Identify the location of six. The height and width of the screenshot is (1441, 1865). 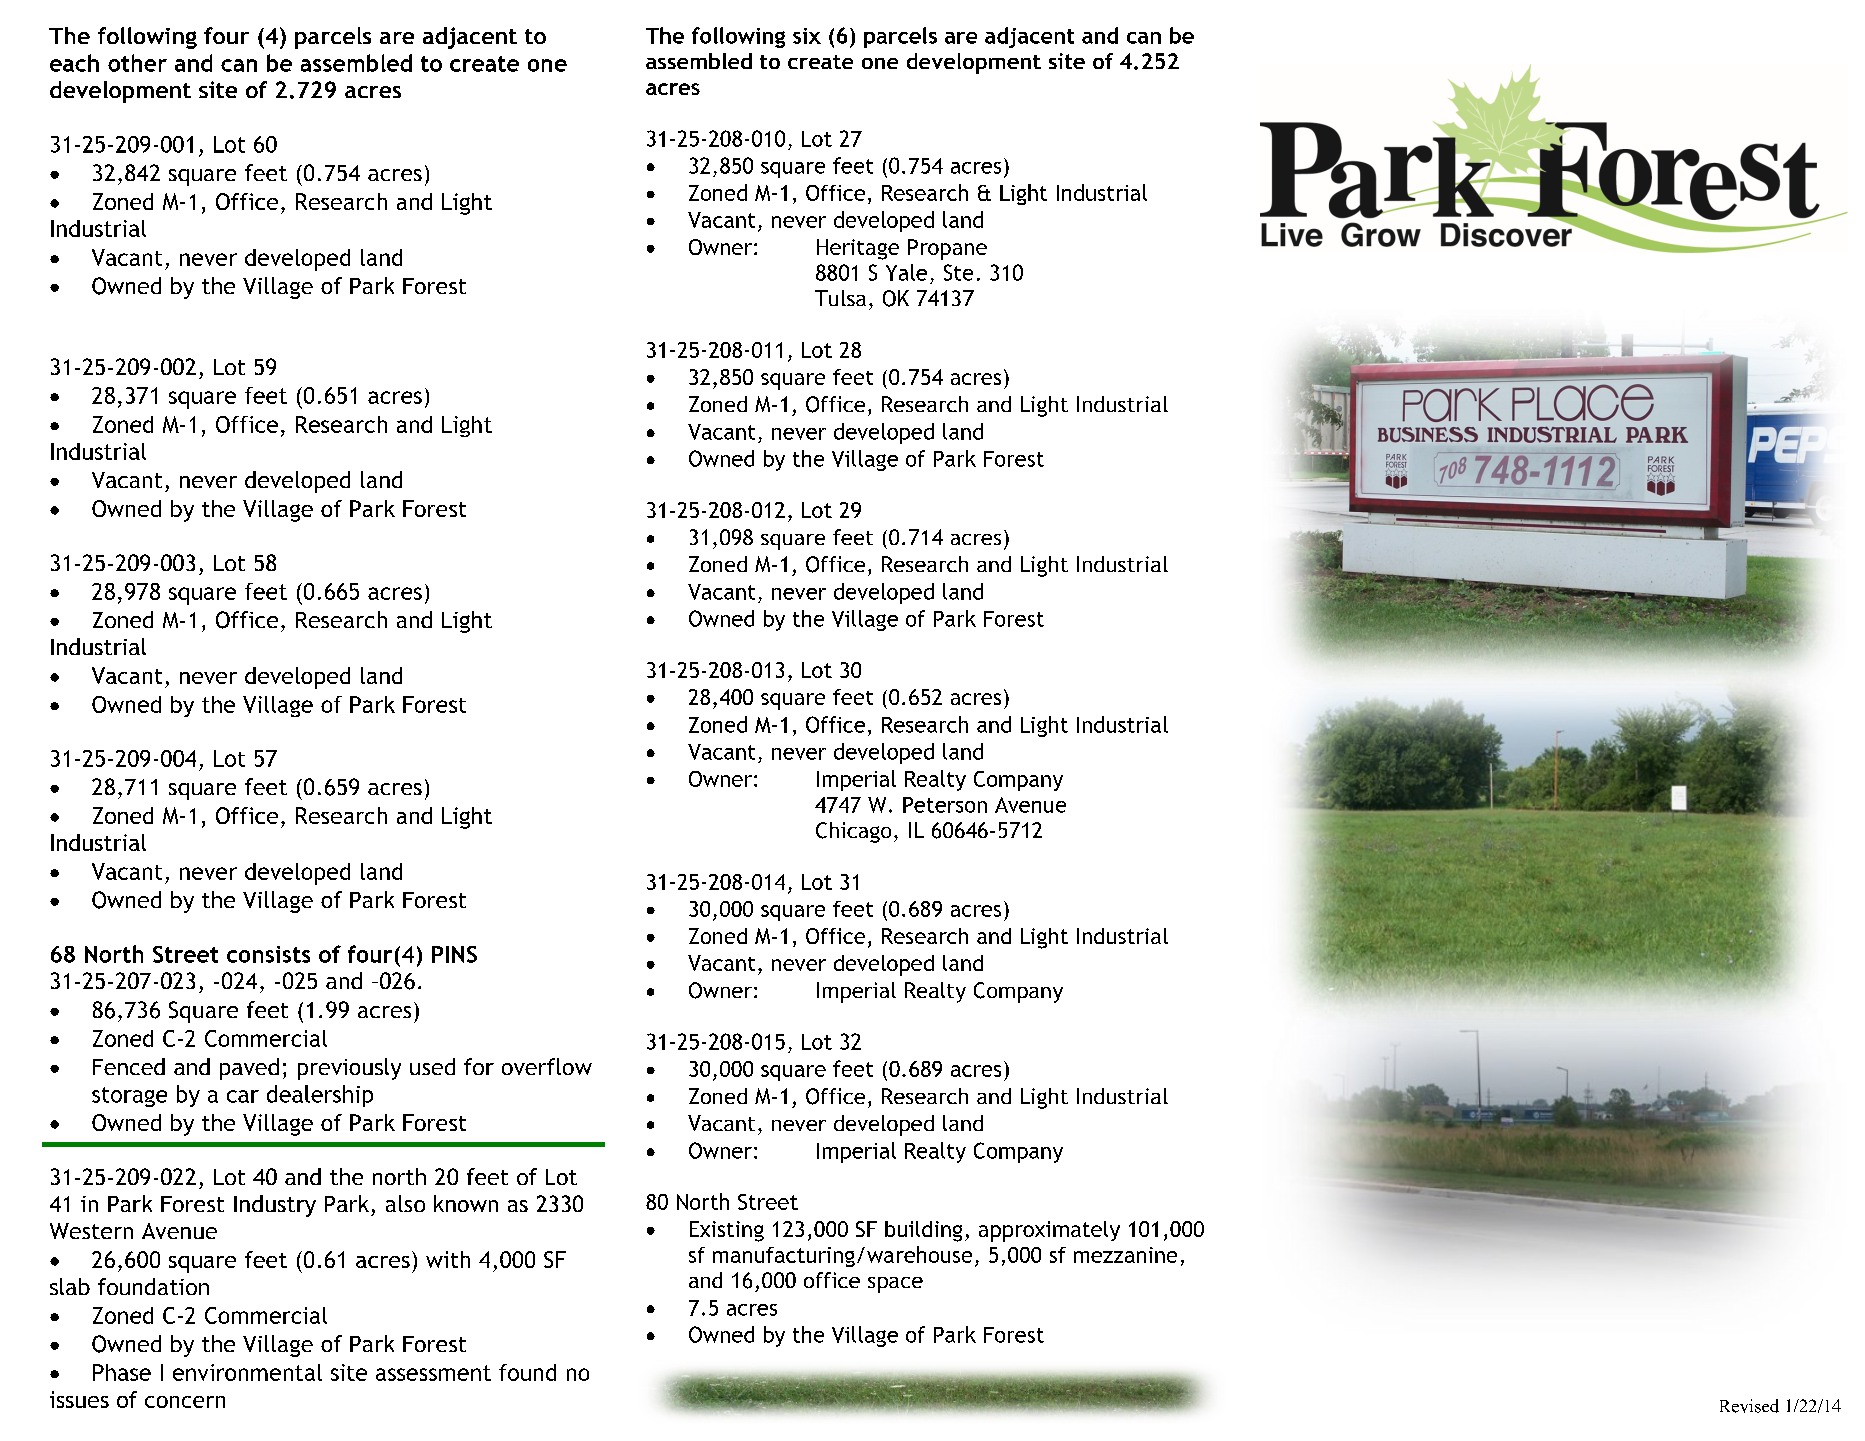
(807, 36).
